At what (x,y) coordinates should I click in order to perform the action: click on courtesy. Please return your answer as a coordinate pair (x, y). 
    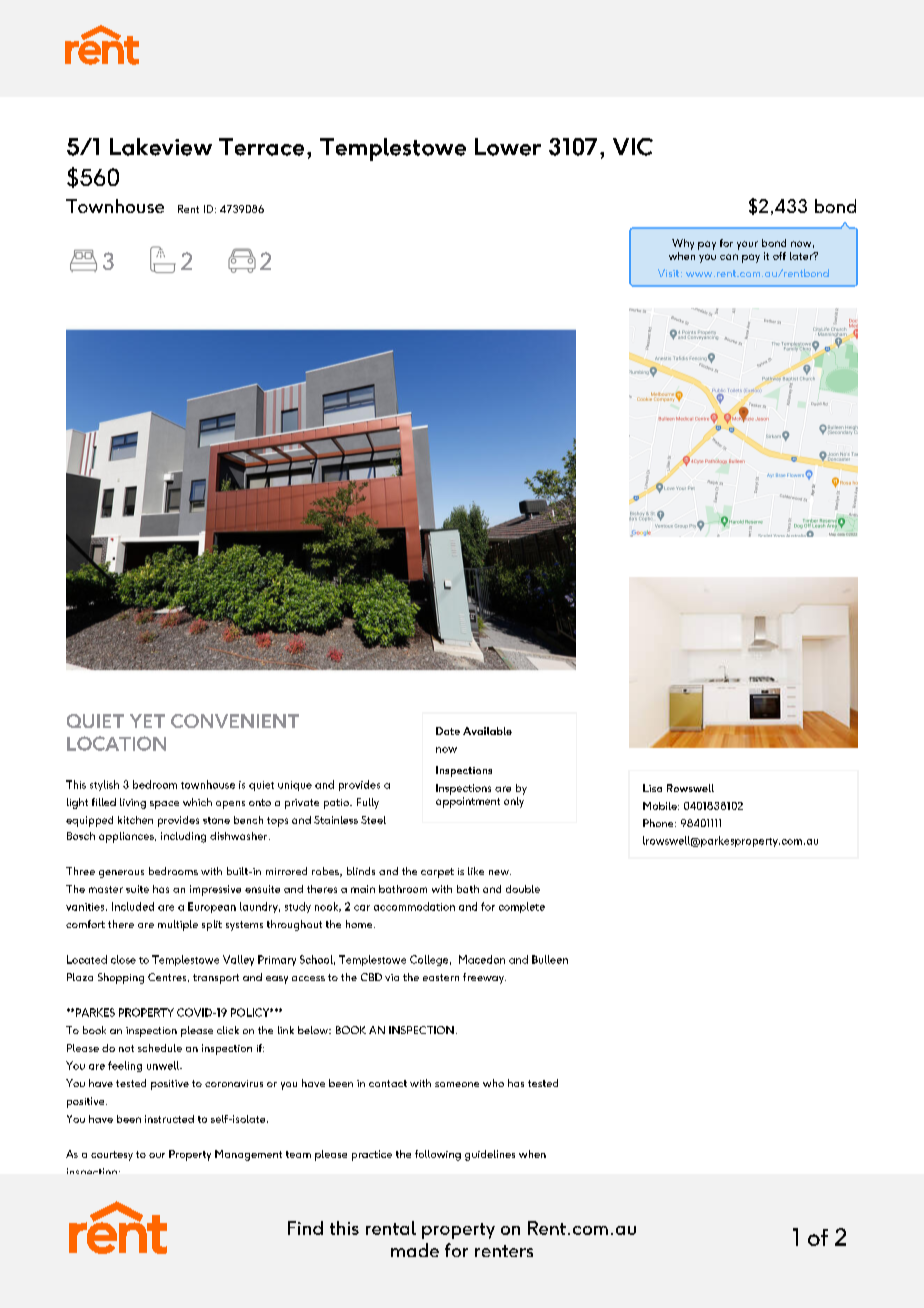
    Looking at the image, I should click on (112, 1156).
